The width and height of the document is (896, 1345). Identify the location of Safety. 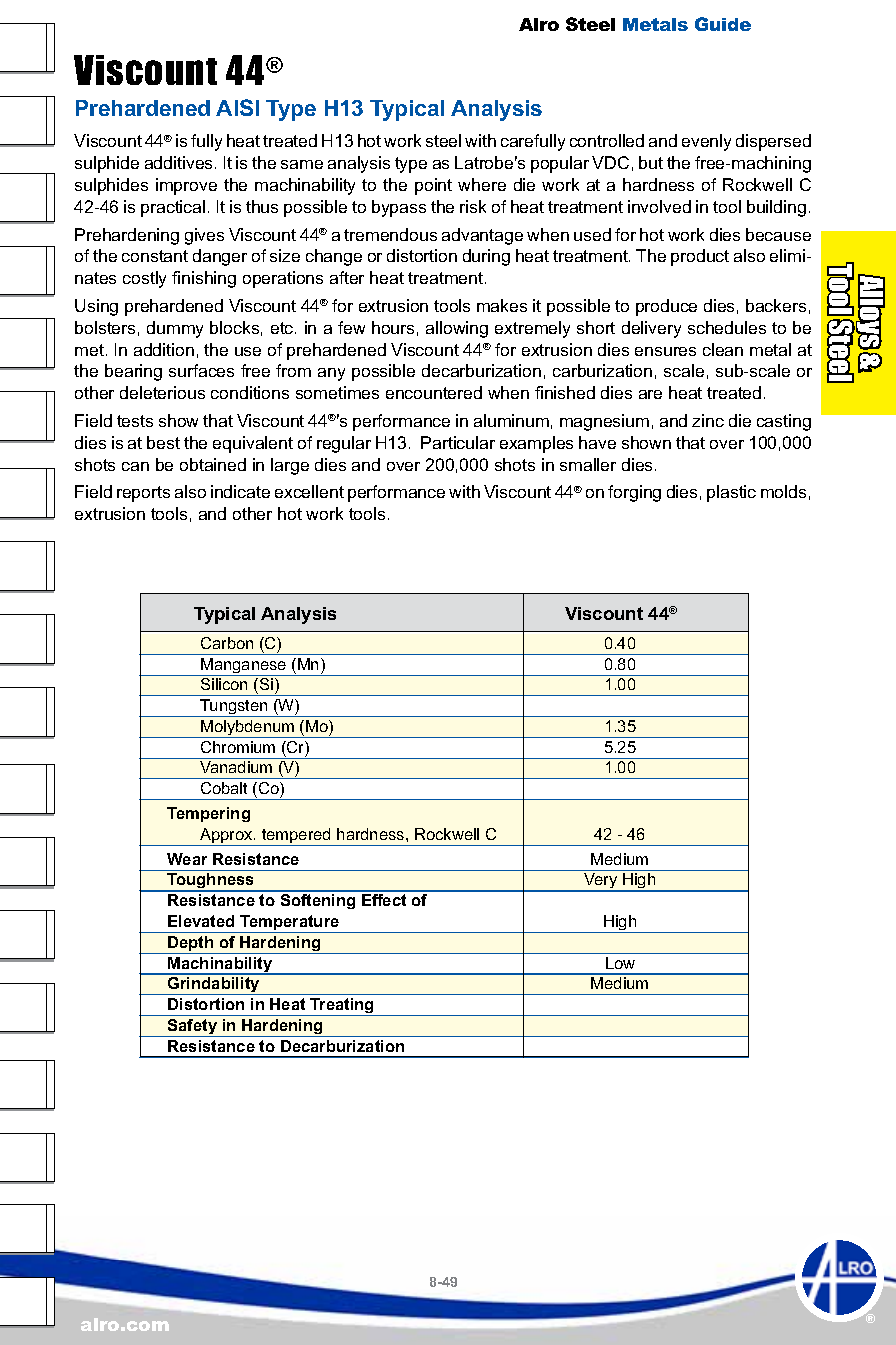
(193, 1028).
